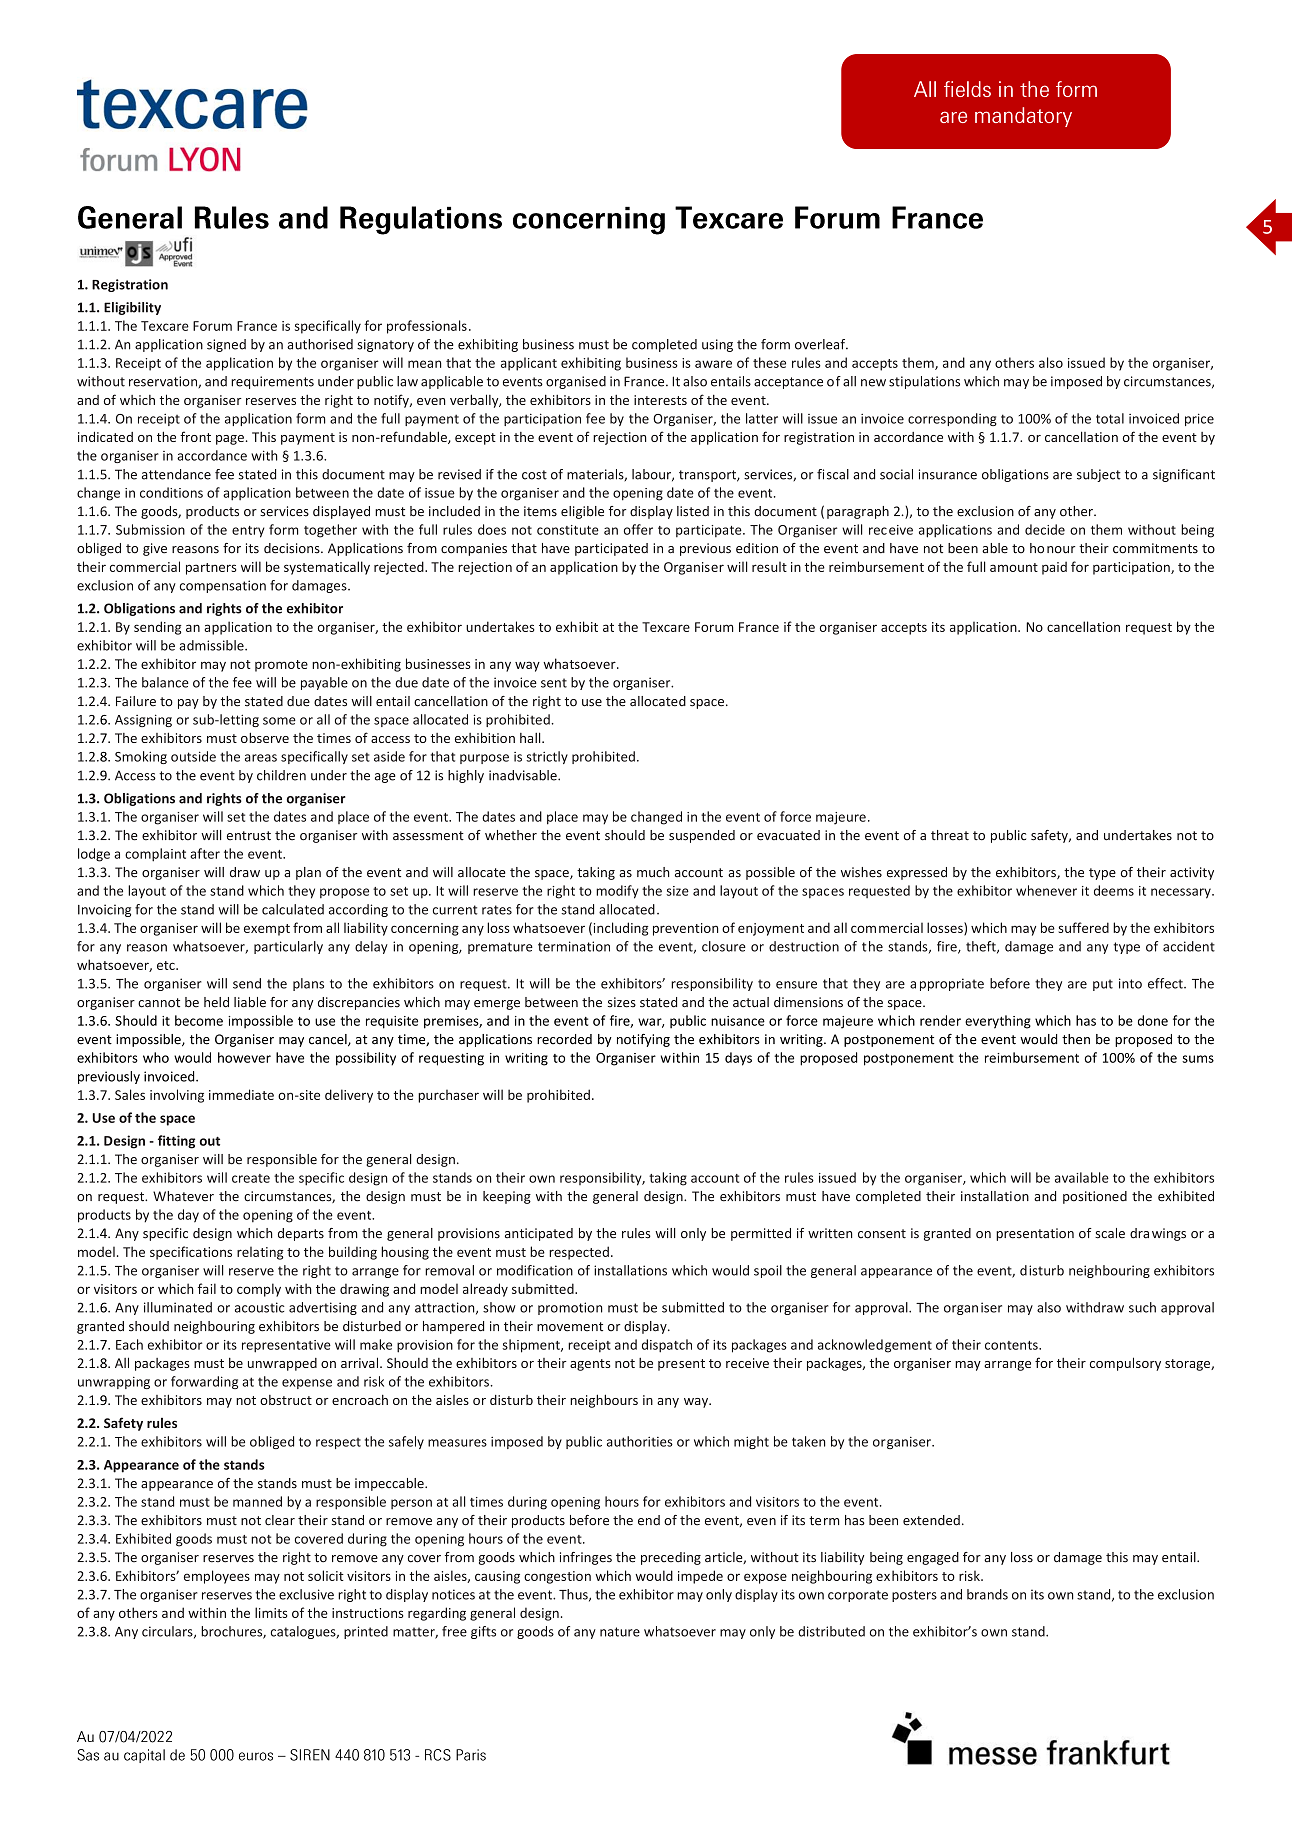  Describe the element at coordinates (226, 345) in the screenshot. I see `signed` at that location.
